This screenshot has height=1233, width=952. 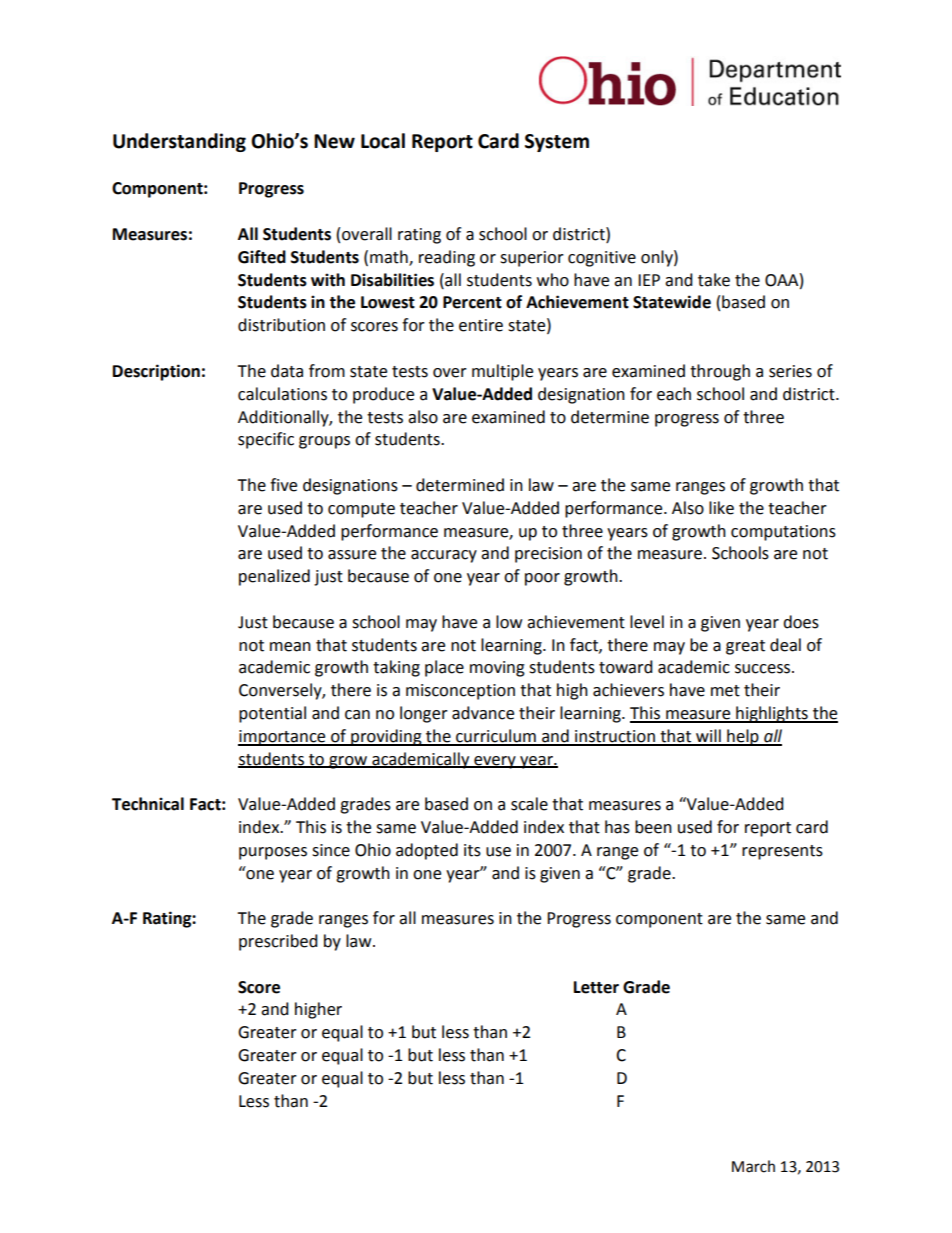 What do you see at coordinates (179, 142) in the screenshot?
I see `Understanding` at bounding box center [179, 142].
